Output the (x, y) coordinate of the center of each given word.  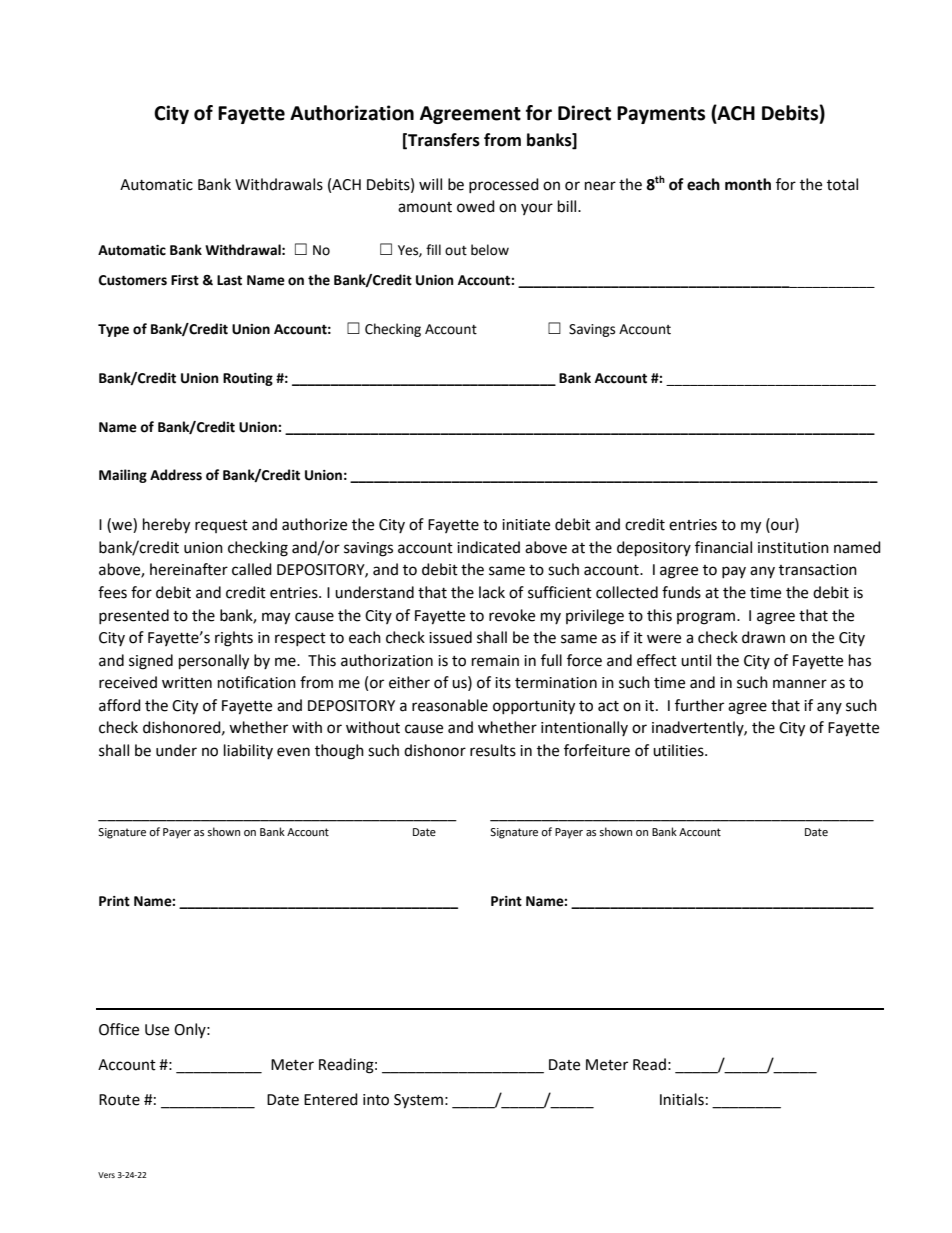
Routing (248, 379)
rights (234, 639)
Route (119, 1100)
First (185, 280)
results (493, 750)
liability (248, 751)
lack (492, 592)
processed (504, 185)
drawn (763, 637)
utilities (679, 750)
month (748, 184)
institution (793, 548)
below (490, 250)
